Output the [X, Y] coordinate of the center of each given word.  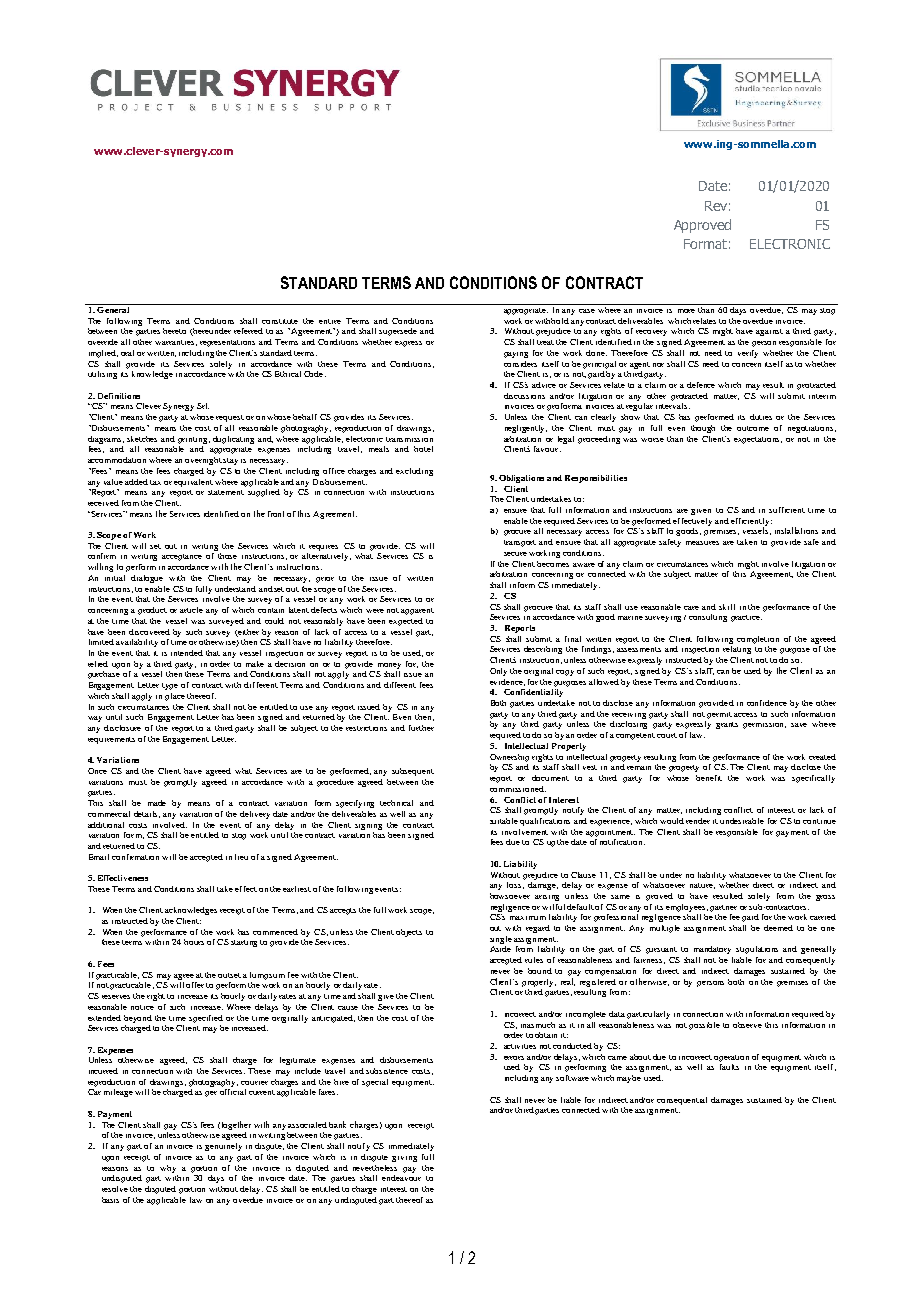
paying [516, 355]
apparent [417, 611]
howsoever [510, 896]
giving [404, 1159]
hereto [174, 331]
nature [702, 886]
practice [746, 618]
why [168, 1169]
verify [748, 354]
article [191, 610]
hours [194, 942]
